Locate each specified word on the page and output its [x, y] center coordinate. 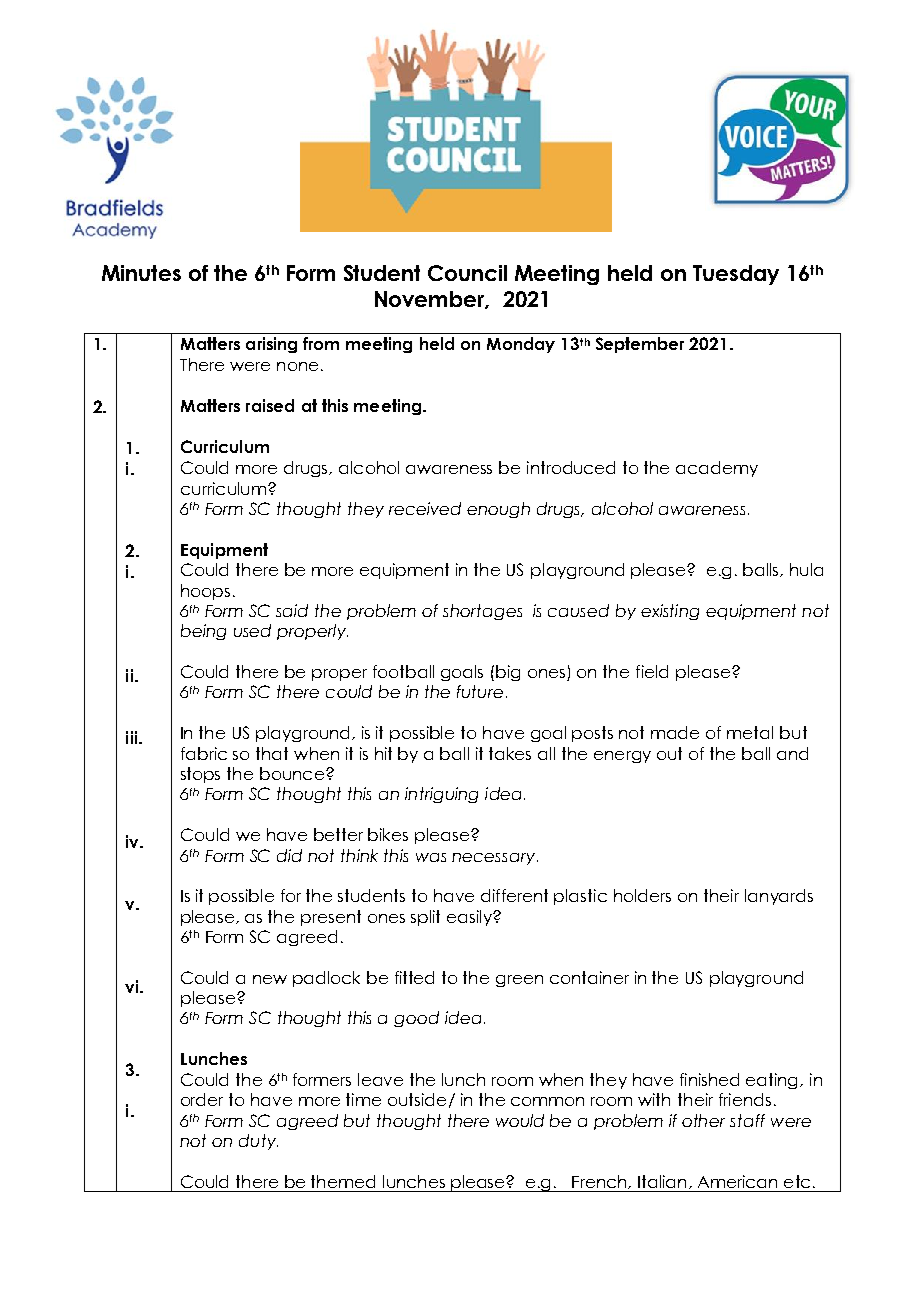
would [520, 1120]
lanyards [779, 897]
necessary [495, 859]
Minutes [141, 273]
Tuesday [736, 275]
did [289, 855]
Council [467, 273]
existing [670, 612]
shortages [482, 612]
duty [258, 1142]
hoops [205, 592]
